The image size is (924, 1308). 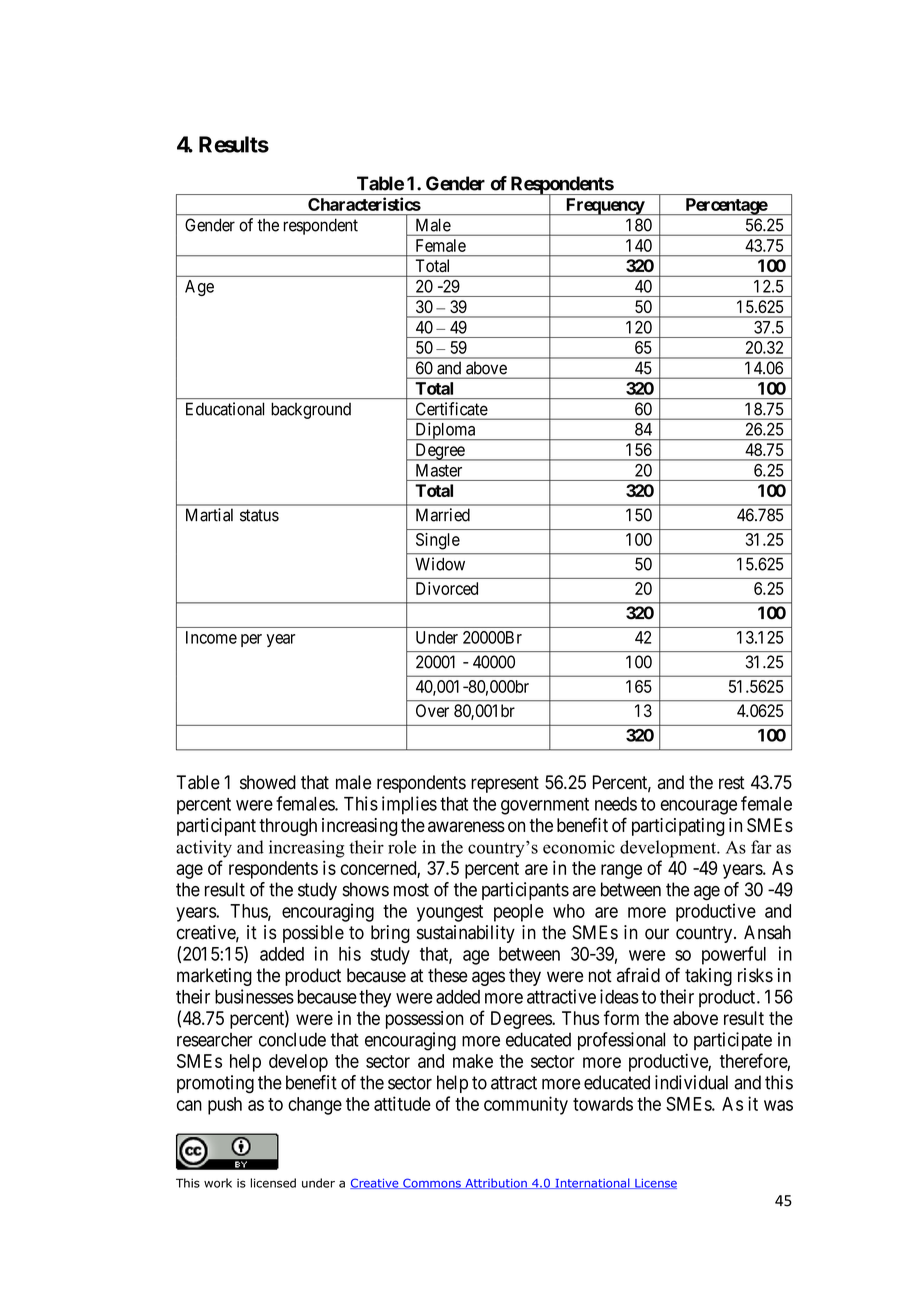 I want to click on status, so click(x=259, y=515).
